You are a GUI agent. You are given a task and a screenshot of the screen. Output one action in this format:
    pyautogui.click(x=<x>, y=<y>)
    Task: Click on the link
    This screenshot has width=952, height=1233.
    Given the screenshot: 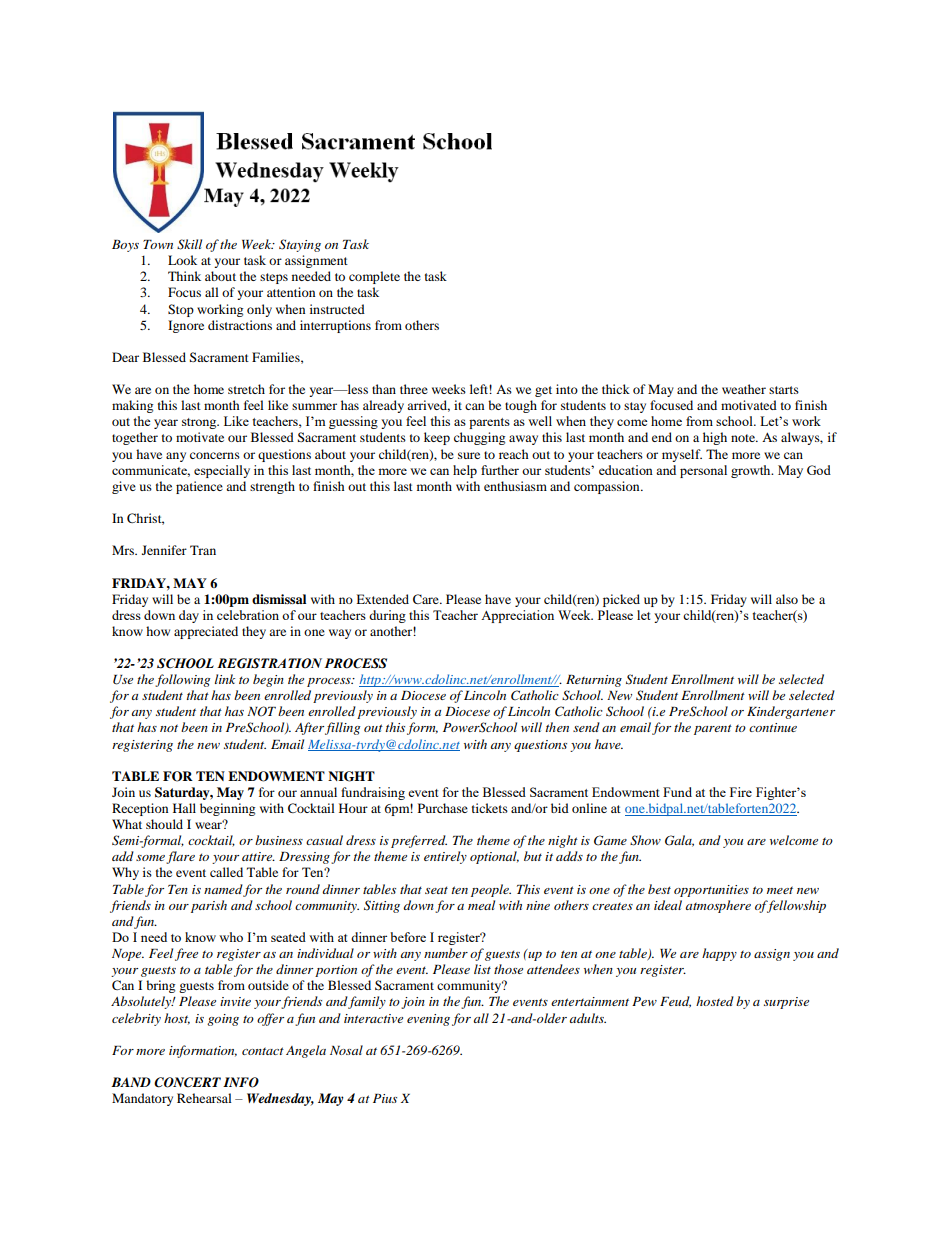 What is the action you would take?
    pyautogui.click(x=225, y=679)
